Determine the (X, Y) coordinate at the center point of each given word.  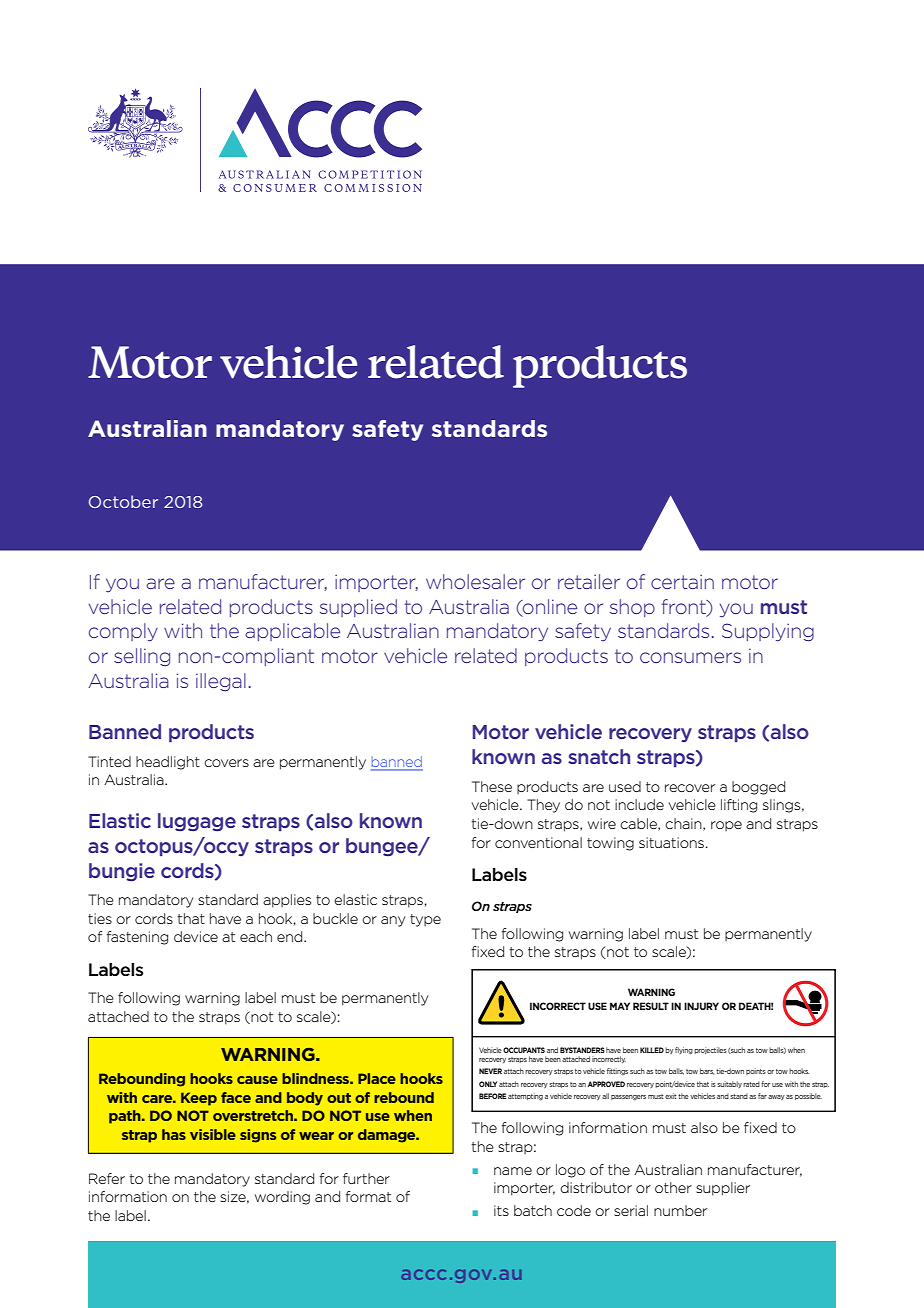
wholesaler (475, 581)
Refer (107, 1178)
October (123, 501)
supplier (723, 1189)
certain (682, 581)
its (501, 1210)
